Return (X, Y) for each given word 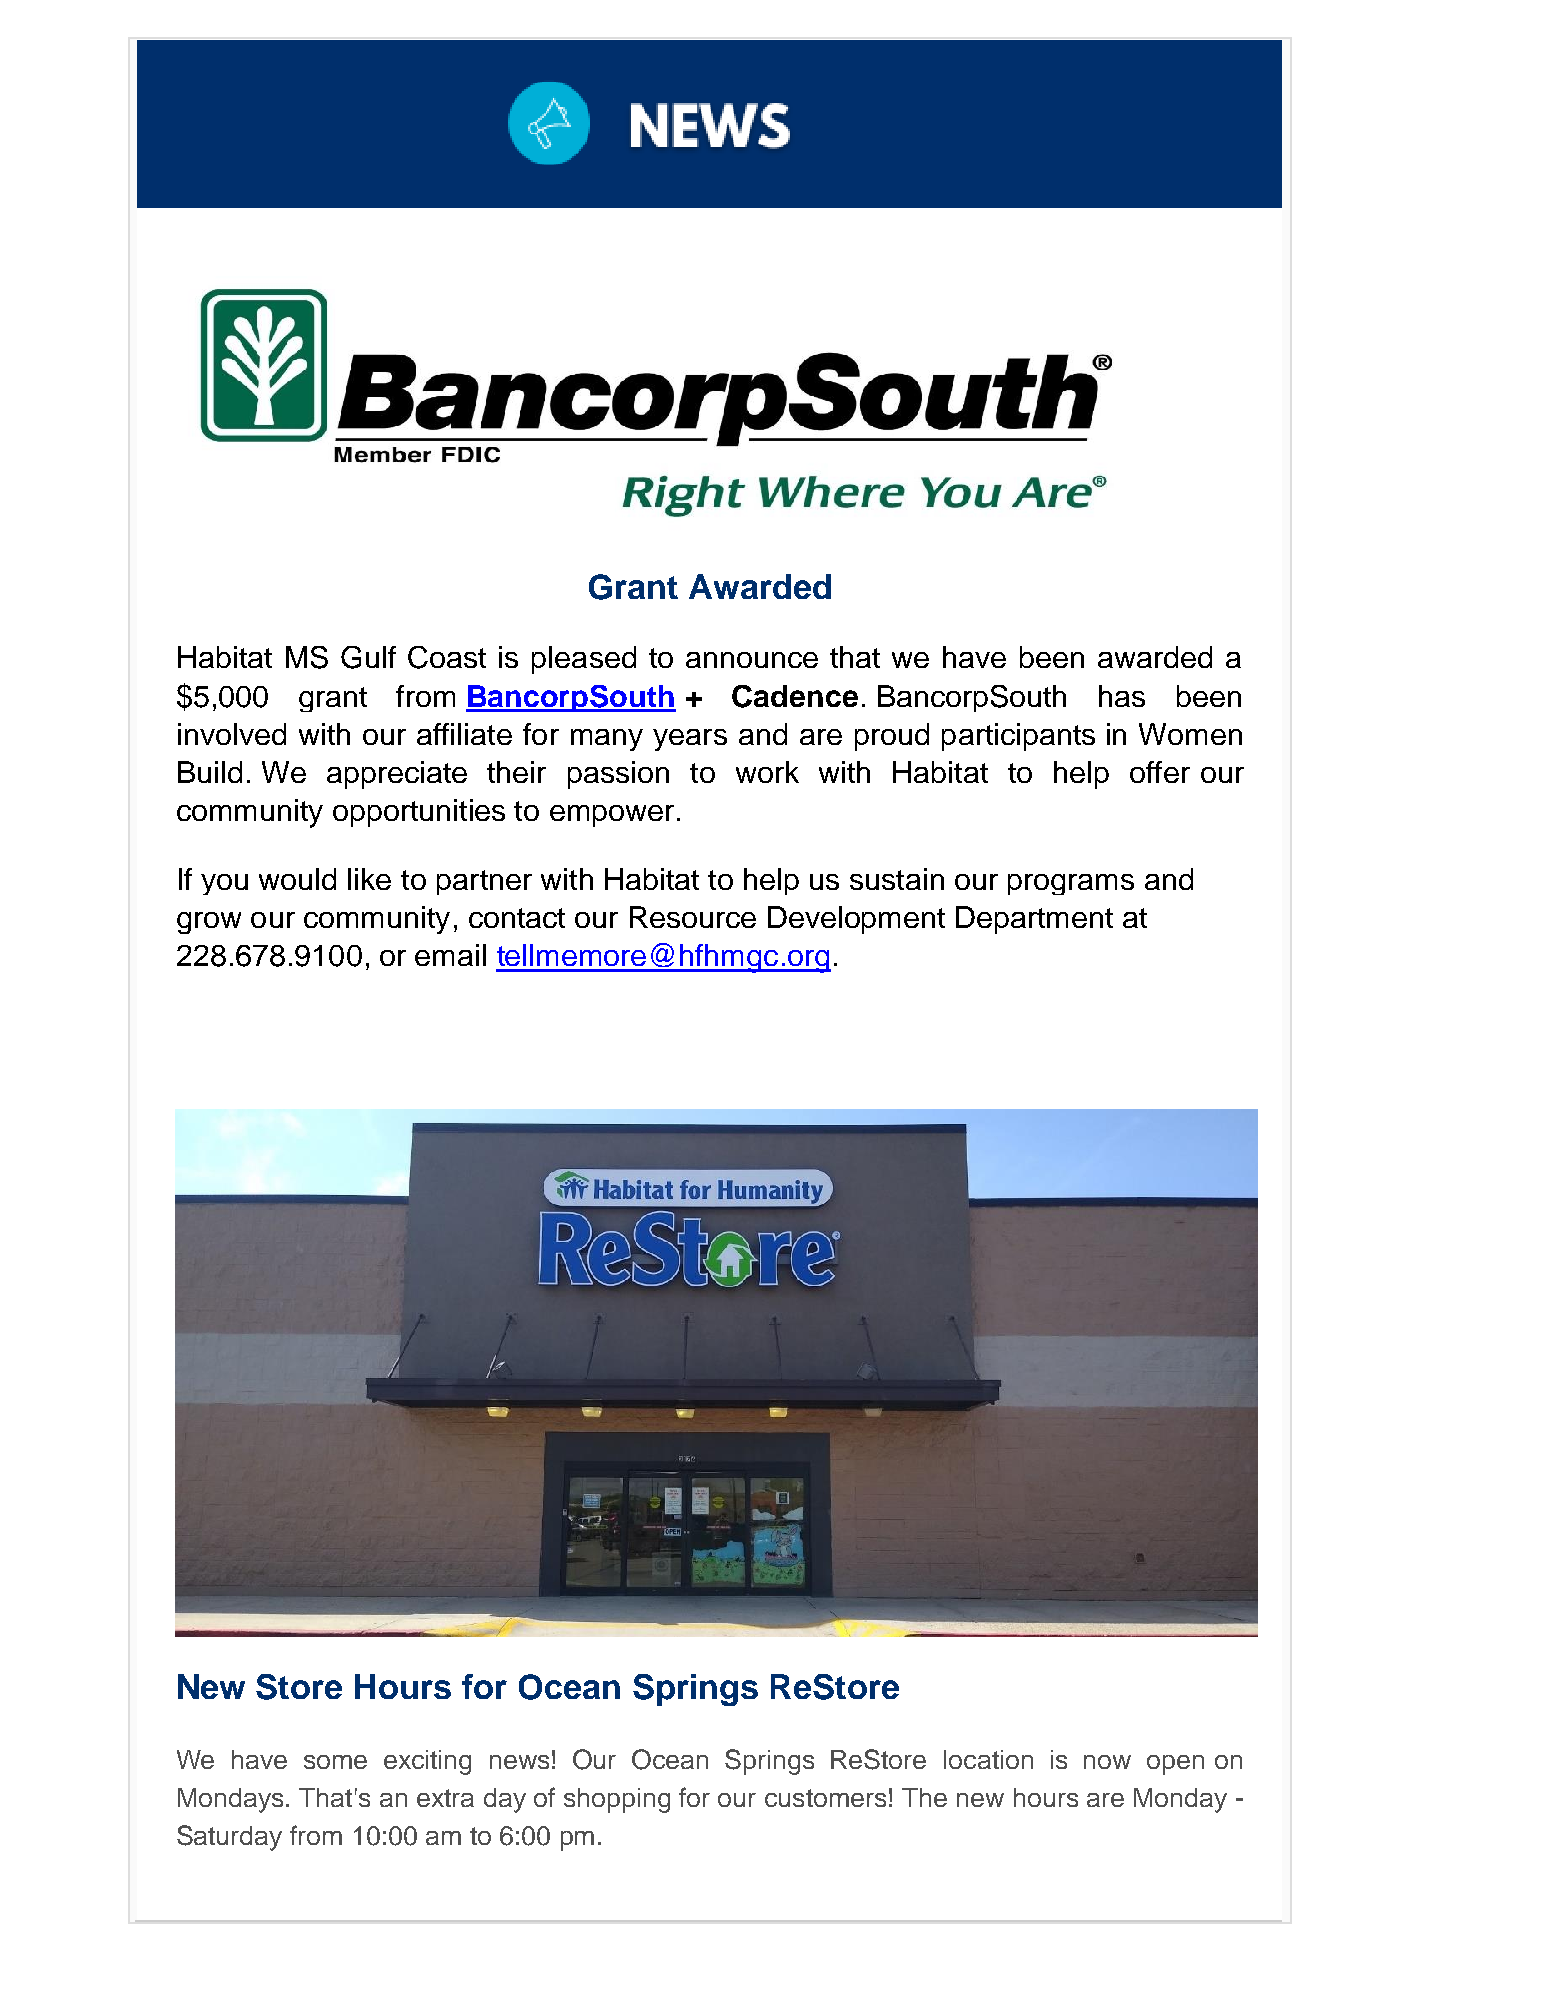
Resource (693, 917)
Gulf (368, 657)
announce (752, 660)
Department (1034, 920)
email (450, 955)
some (335, 1762)
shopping (617, 1800)
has (1122, 696)
